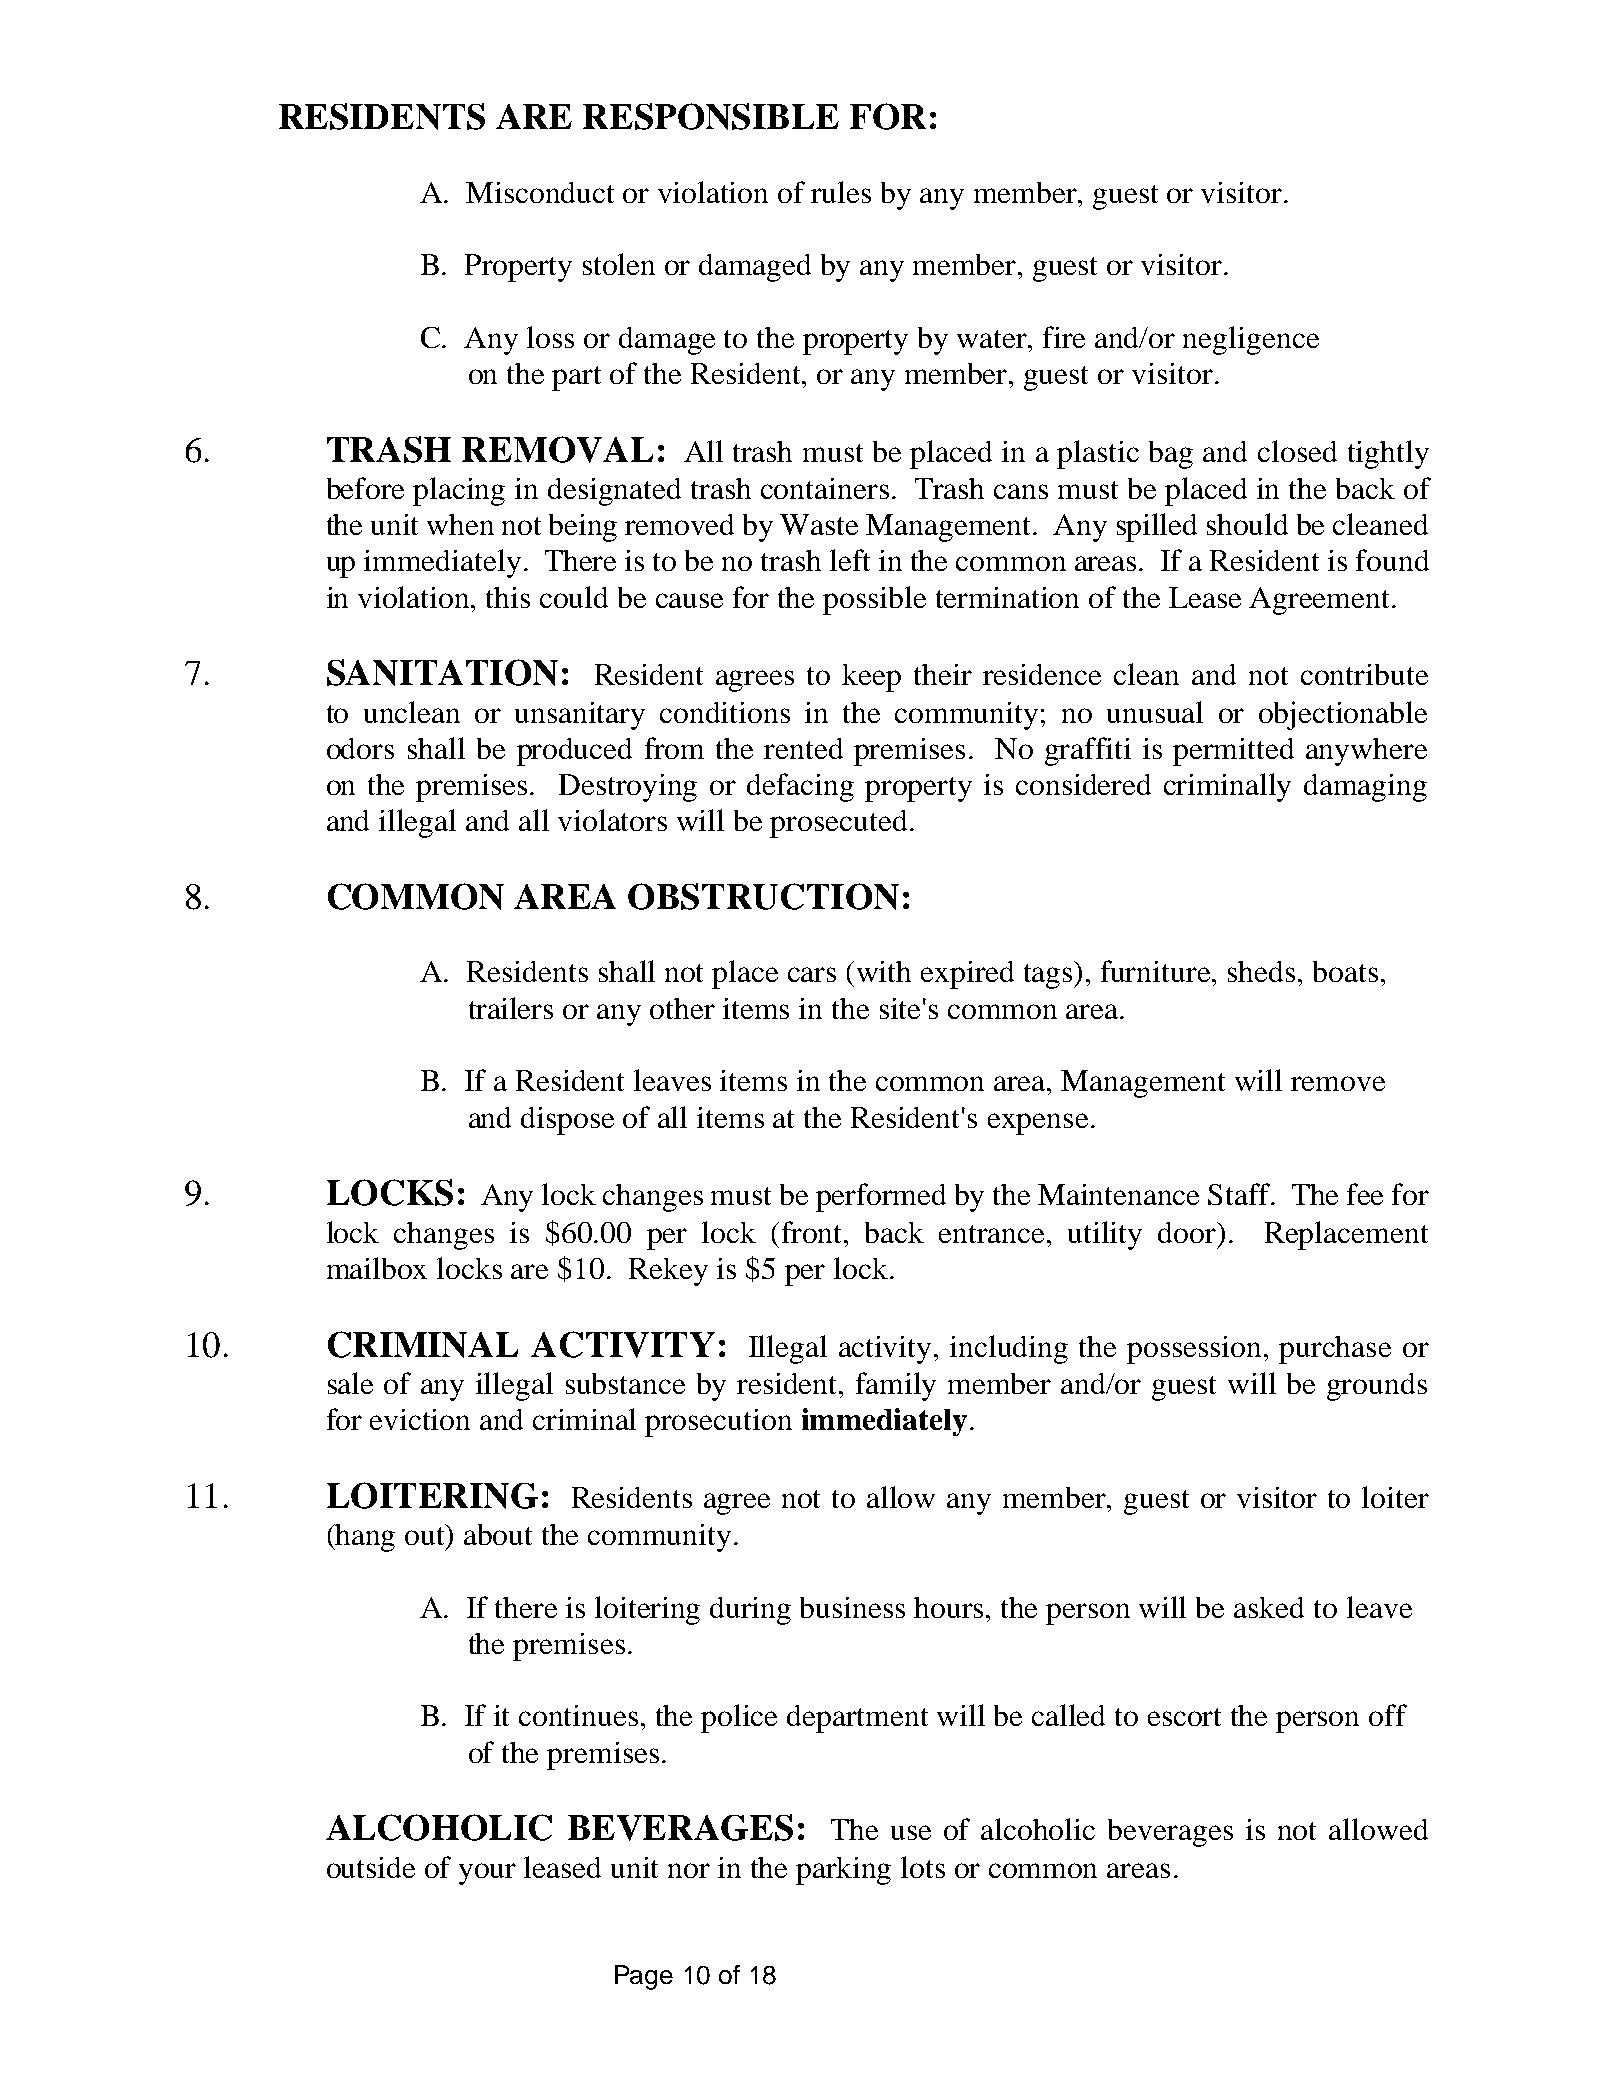  What do you see at coordinates (1261, 971) in the screenshot?
I see `sheds` at bounding box center [1261, 971].
